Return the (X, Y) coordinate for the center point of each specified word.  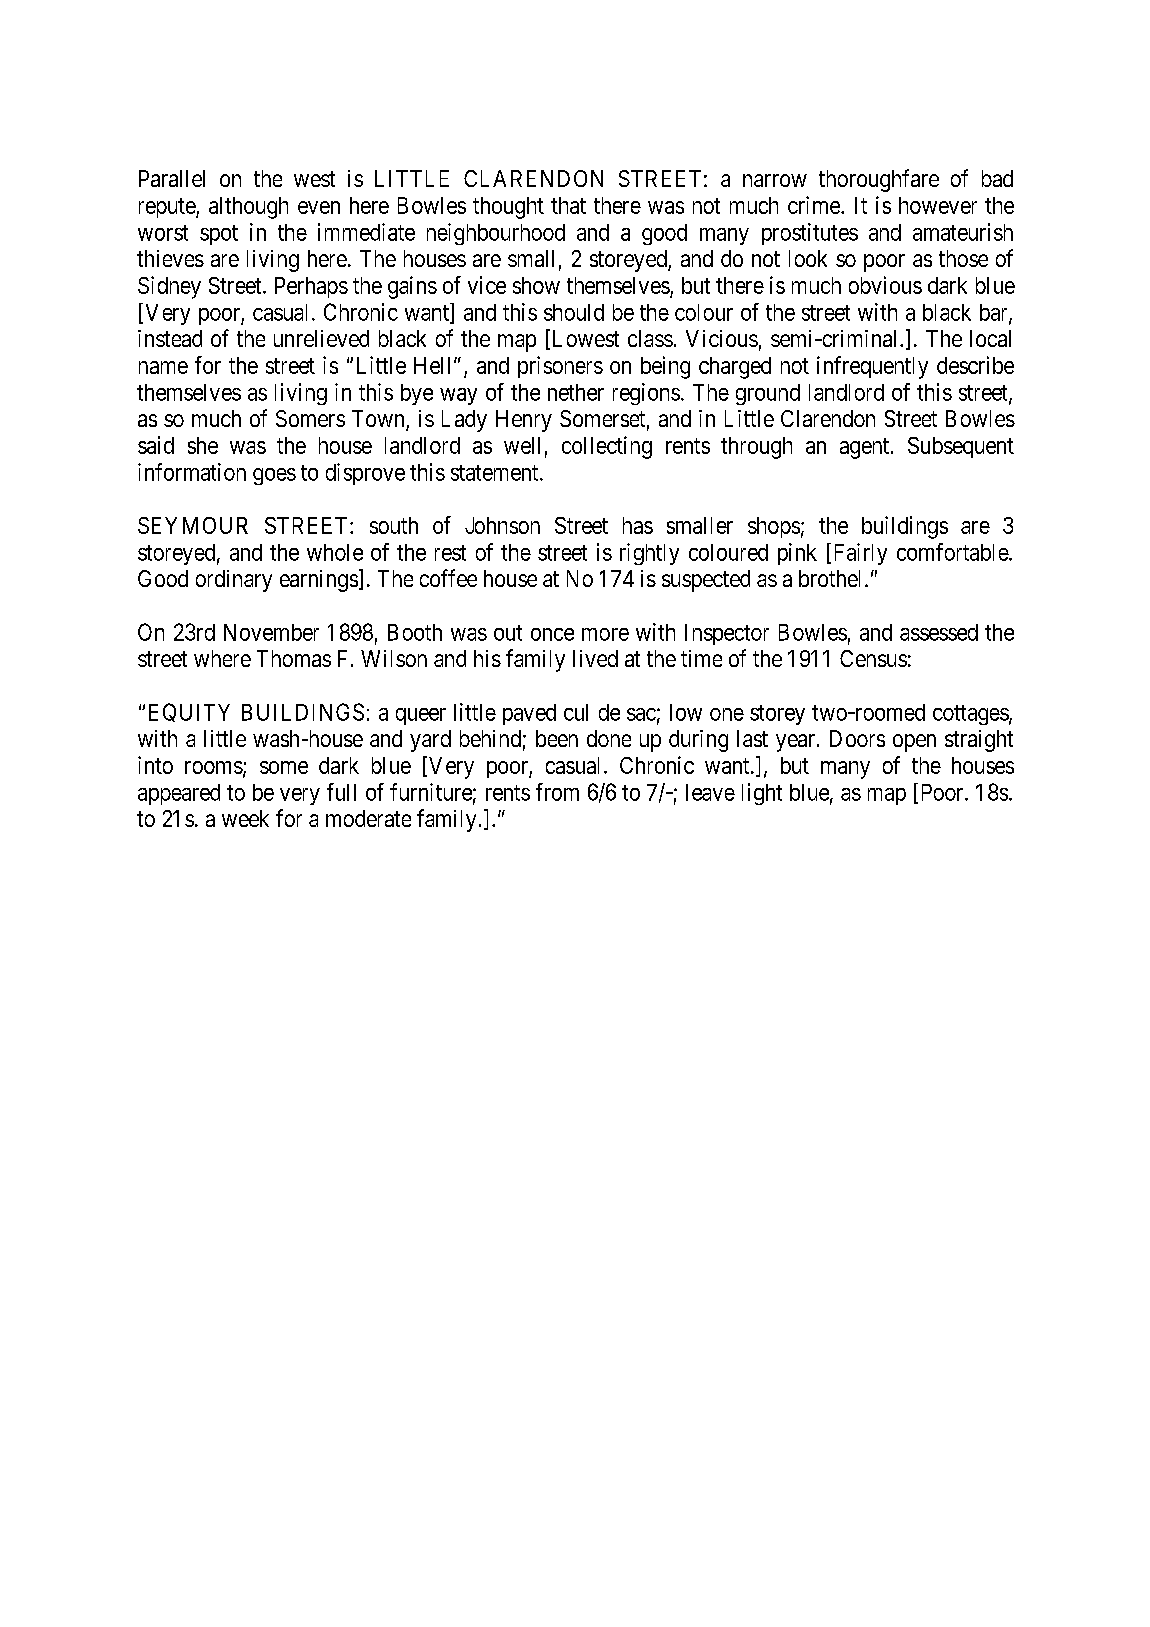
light (762, 794)
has (638, 525)
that (568, 205)
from (557, 792)
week (245, 818)
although (248, 208)
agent (866, 448)
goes (274, 476)
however (938, 205)
